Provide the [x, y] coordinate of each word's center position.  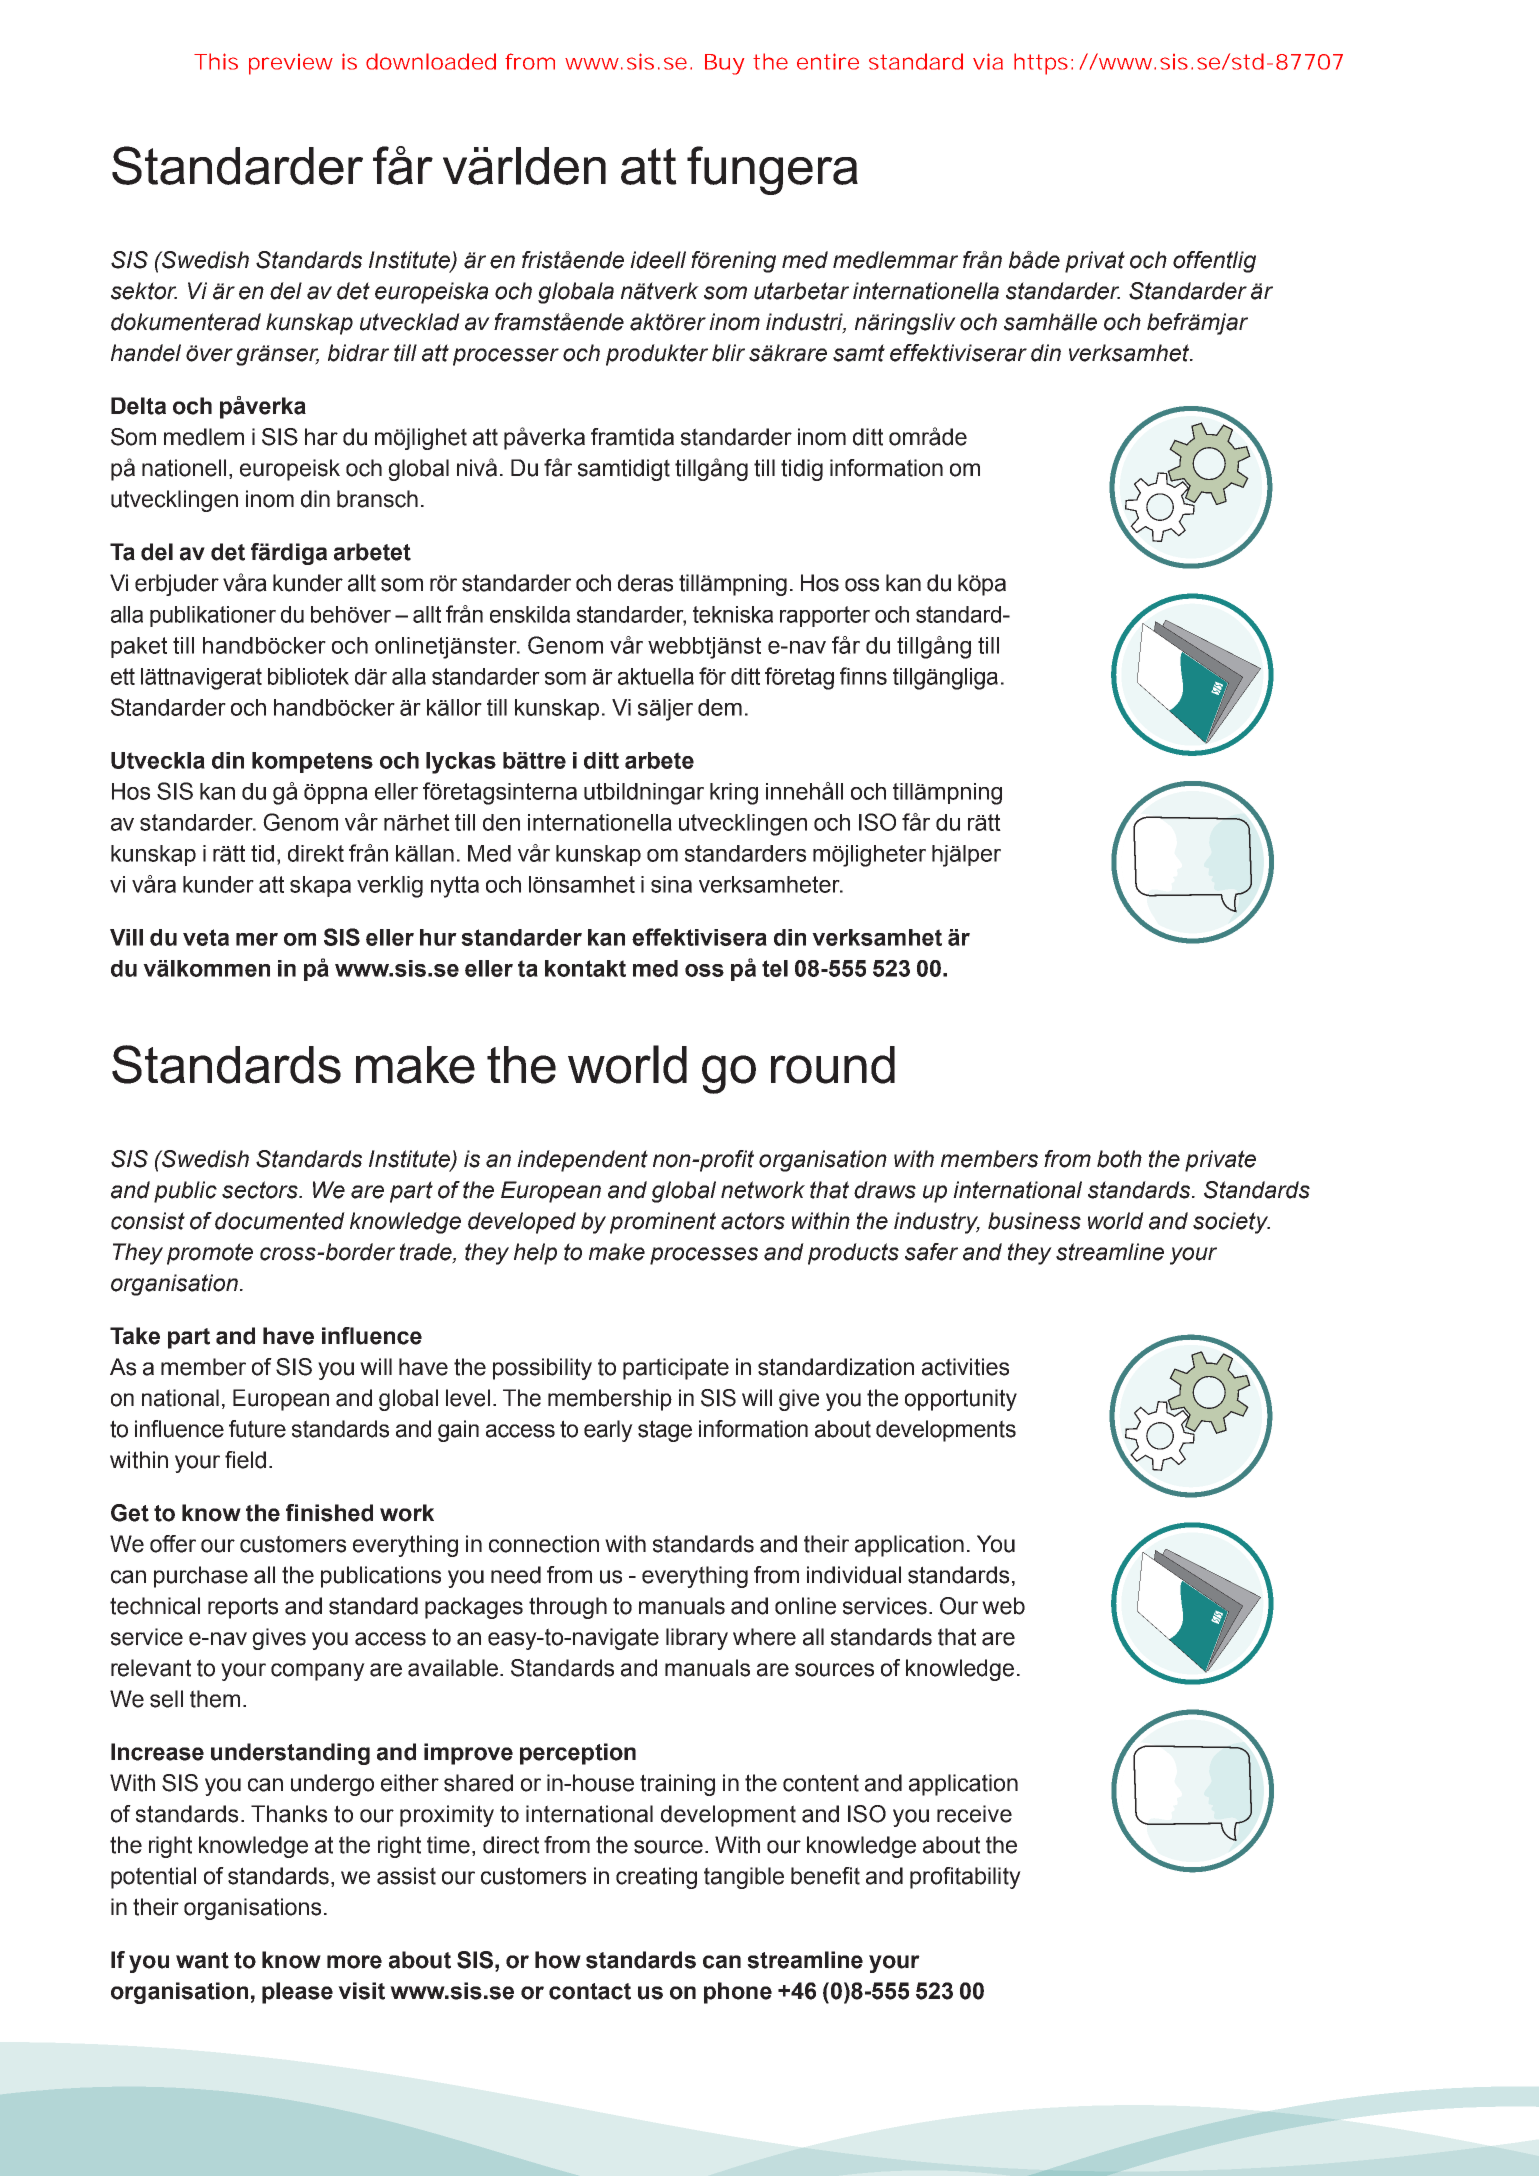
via [988, 61]
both [1119, 1159]
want [202, 1960]
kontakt [585, 968]
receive [974, 1814]
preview [291, 64]
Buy [724, 64]
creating [656, 1878]
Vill [126, 937]
